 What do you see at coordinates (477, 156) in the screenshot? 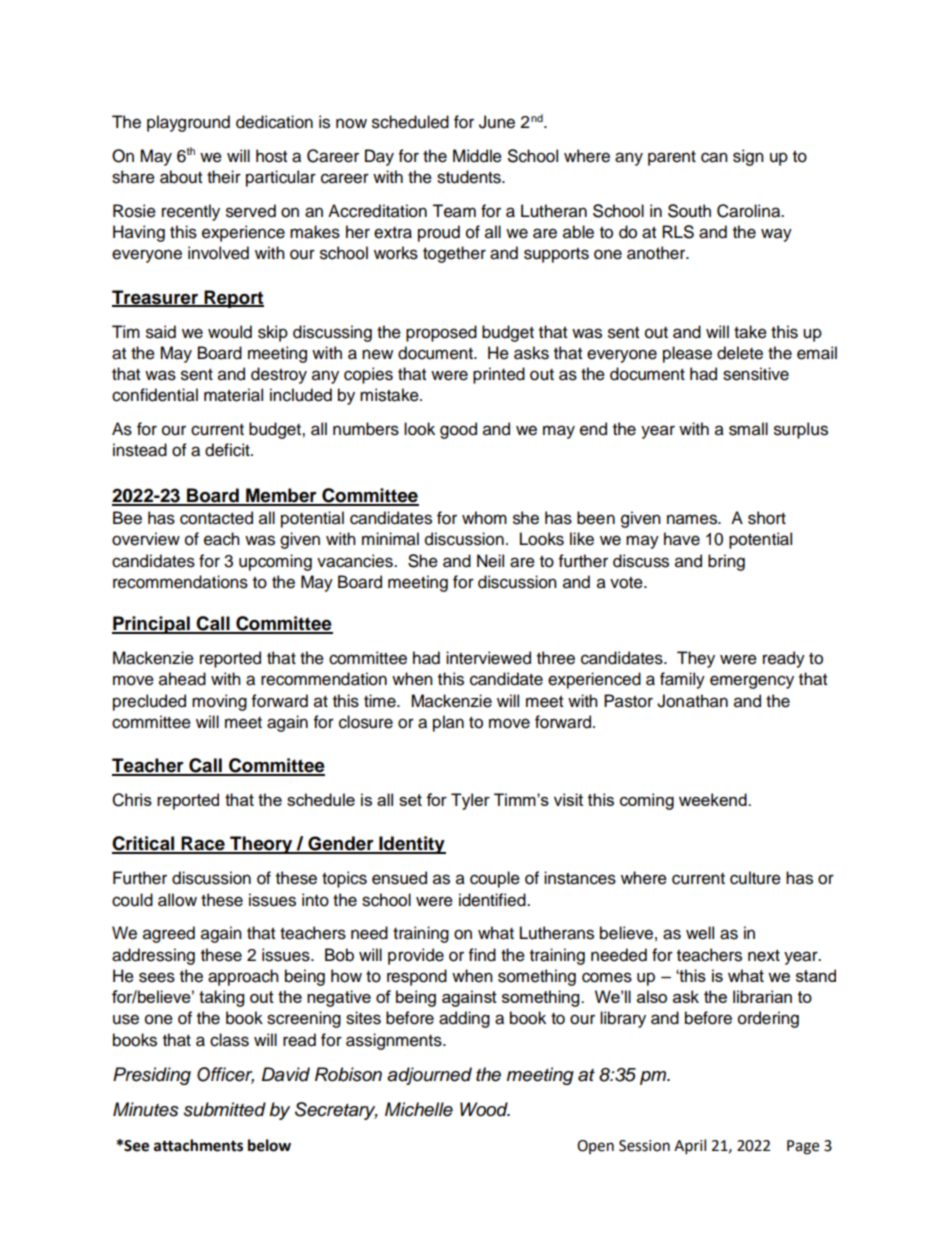
I see `Middle` at bounding box center [477, 156].
